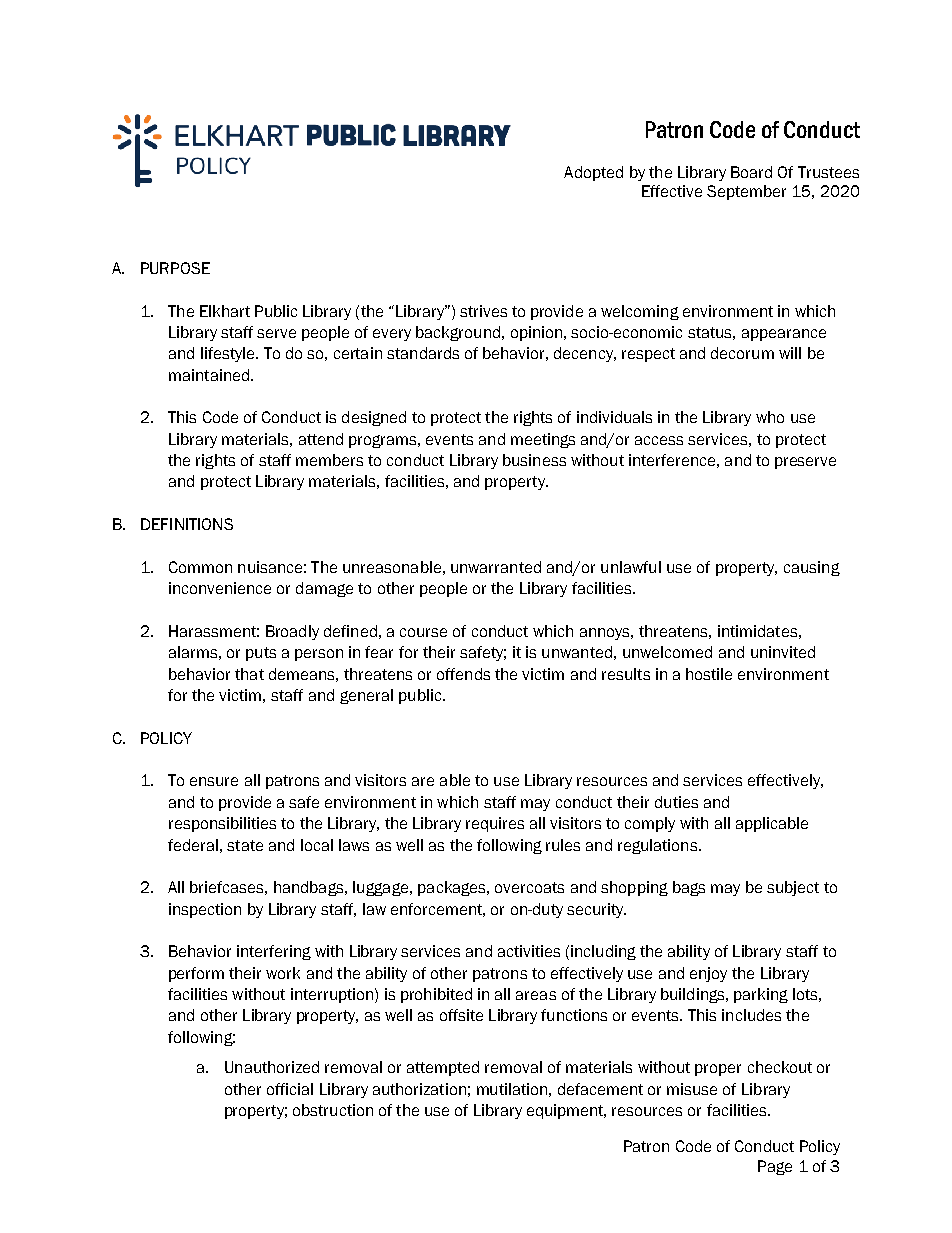 The height and width of the image is (1233, 952). What do you see at coordinates (512, 1089) in the image?
I see `mutilation` at bounding box center [512, 1089].
